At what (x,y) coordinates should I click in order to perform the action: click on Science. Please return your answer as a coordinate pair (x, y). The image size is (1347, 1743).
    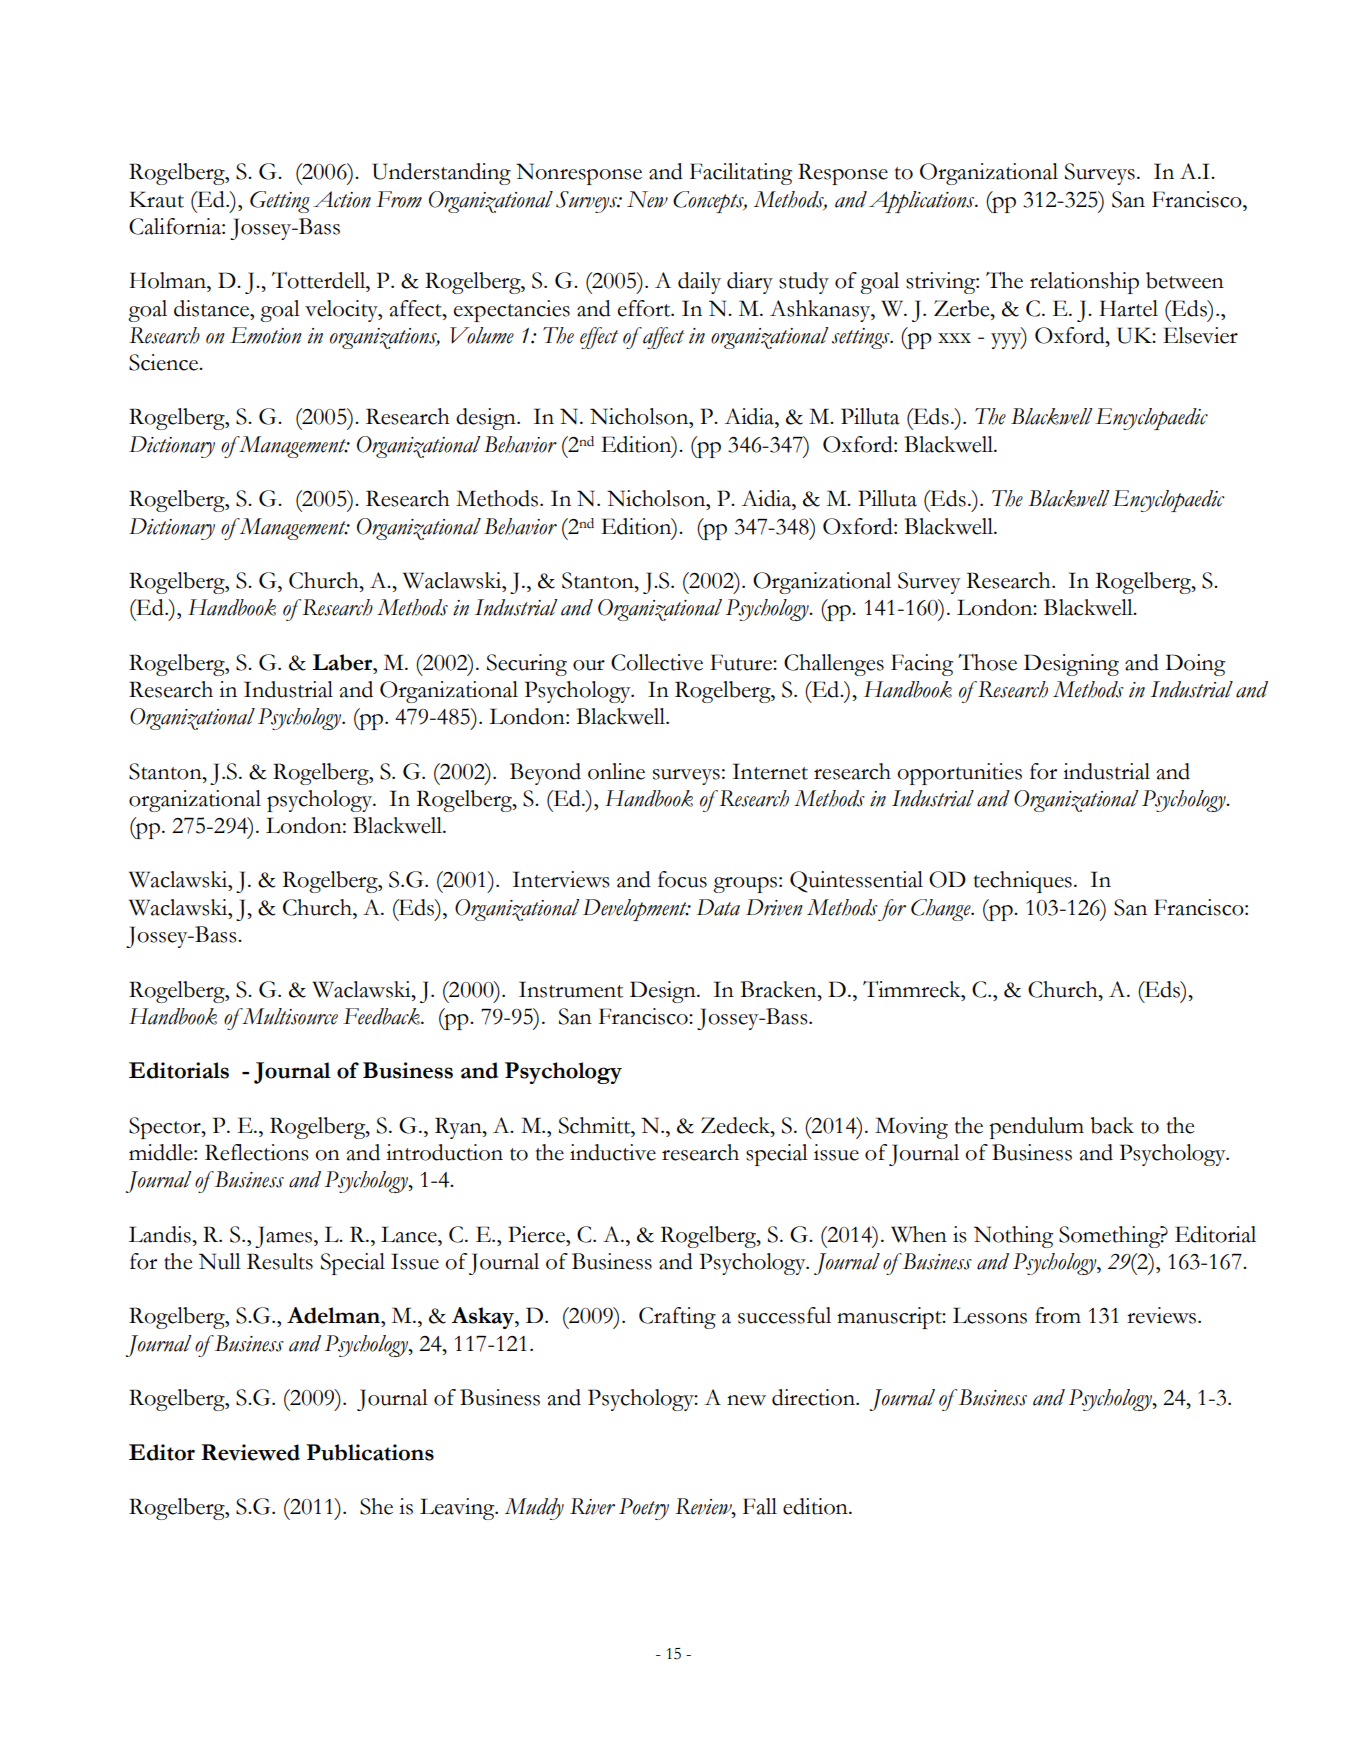
    Looking at the image, I should click on (165, 362).
